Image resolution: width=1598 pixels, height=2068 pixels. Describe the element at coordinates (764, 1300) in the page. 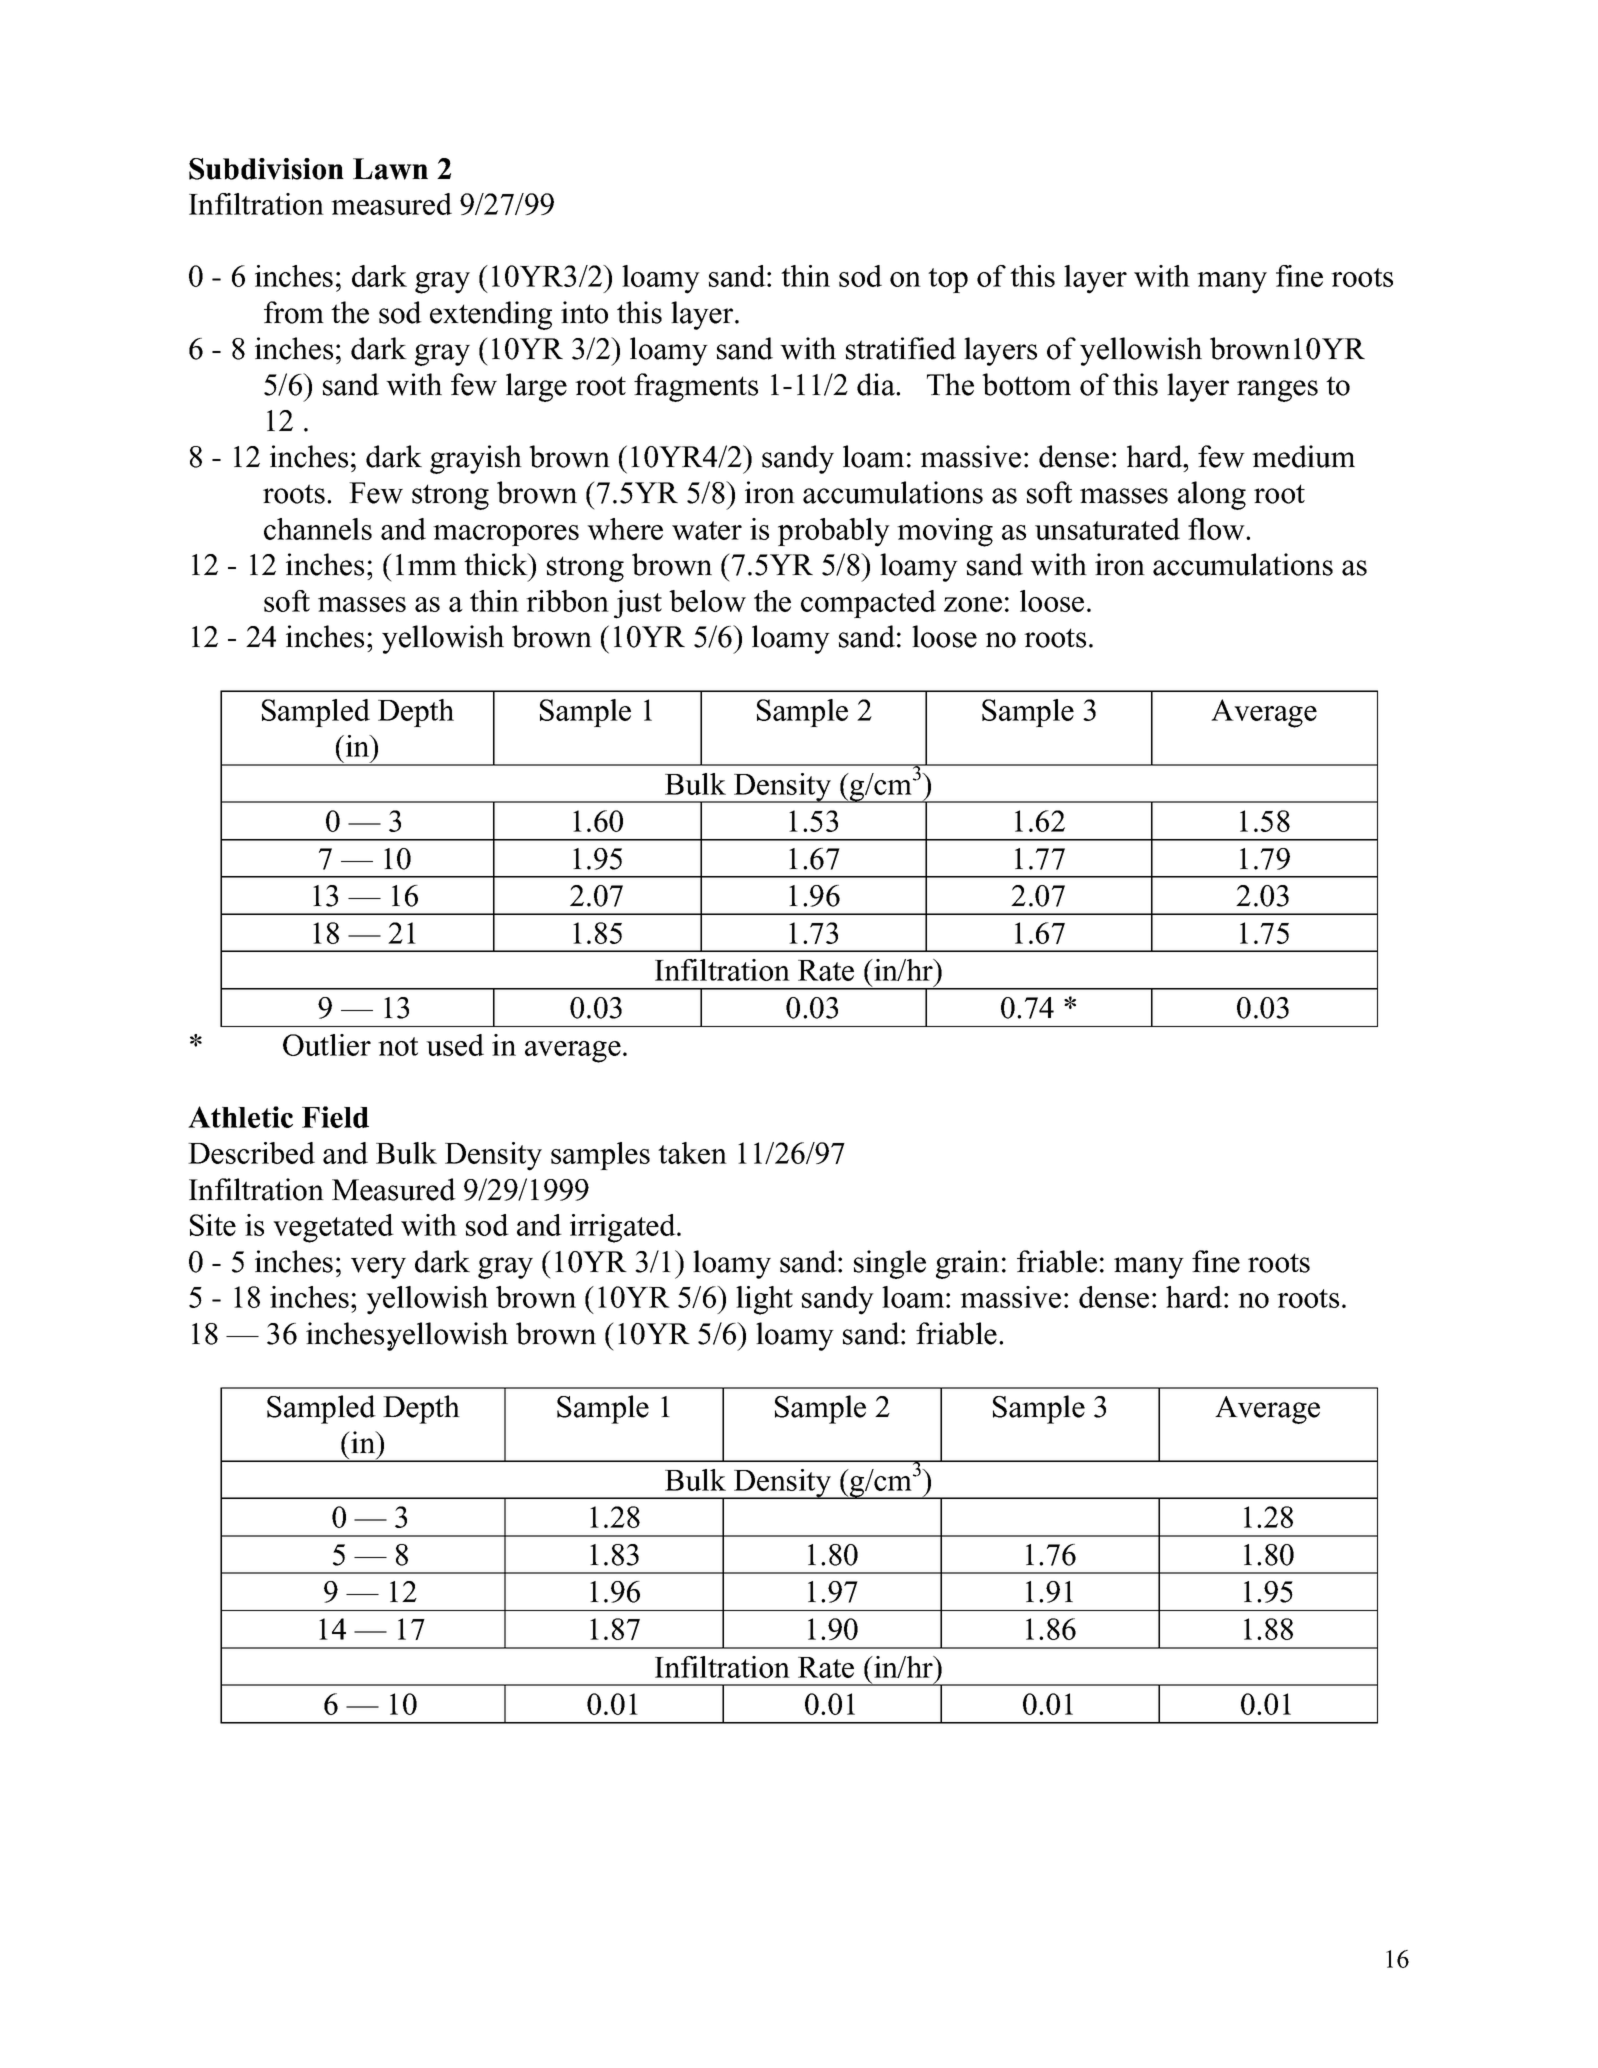

I see `light` at that location.
